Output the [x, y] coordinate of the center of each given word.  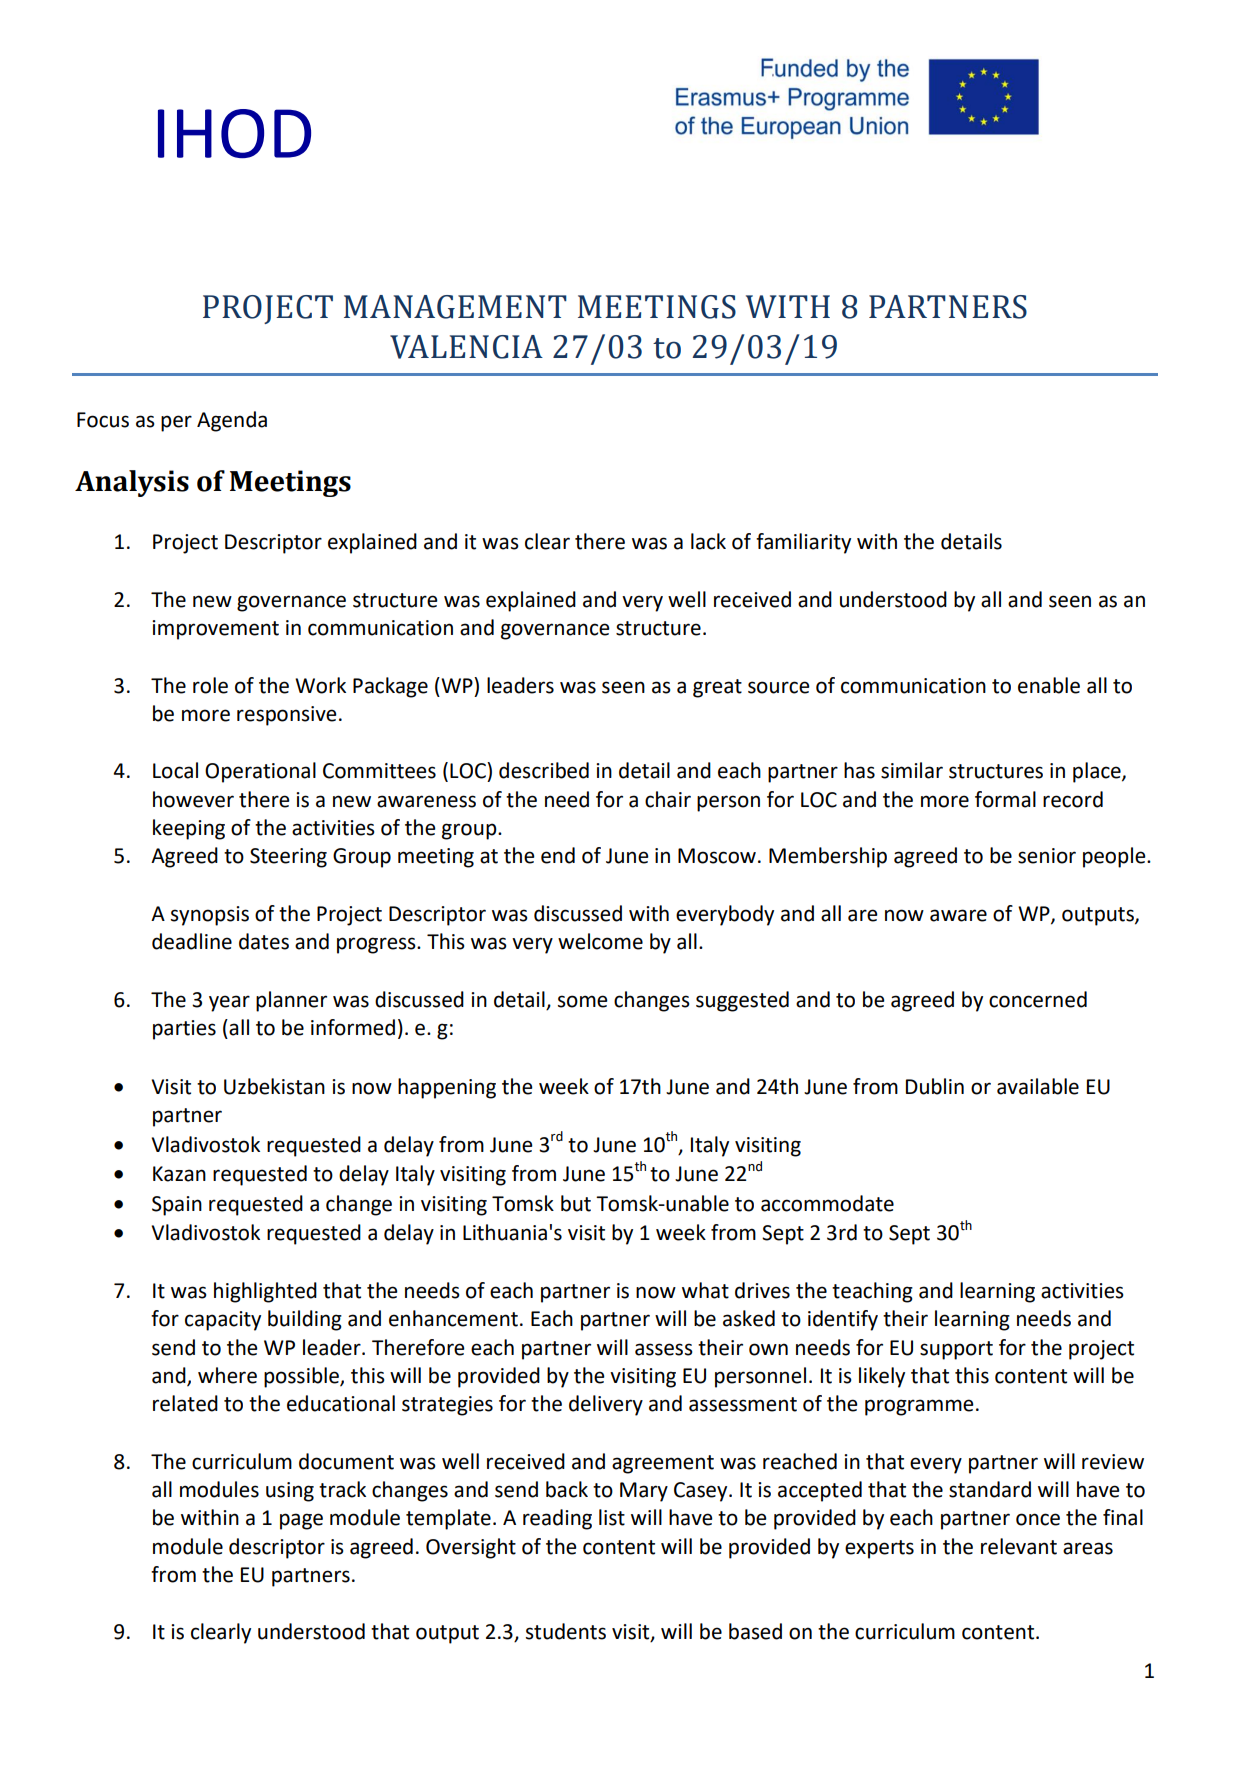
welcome [600, 941]
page [301, 1521]
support [956, 1350]
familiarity [803, 543]
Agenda [232, 421]
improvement [215, 630]
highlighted [265, 1292]
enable [1049, 685]
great [717, 688]
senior [1047, 856]
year [229, 1003]
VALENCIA [466, 347]
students [566, 1631]
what [705, 1290]
